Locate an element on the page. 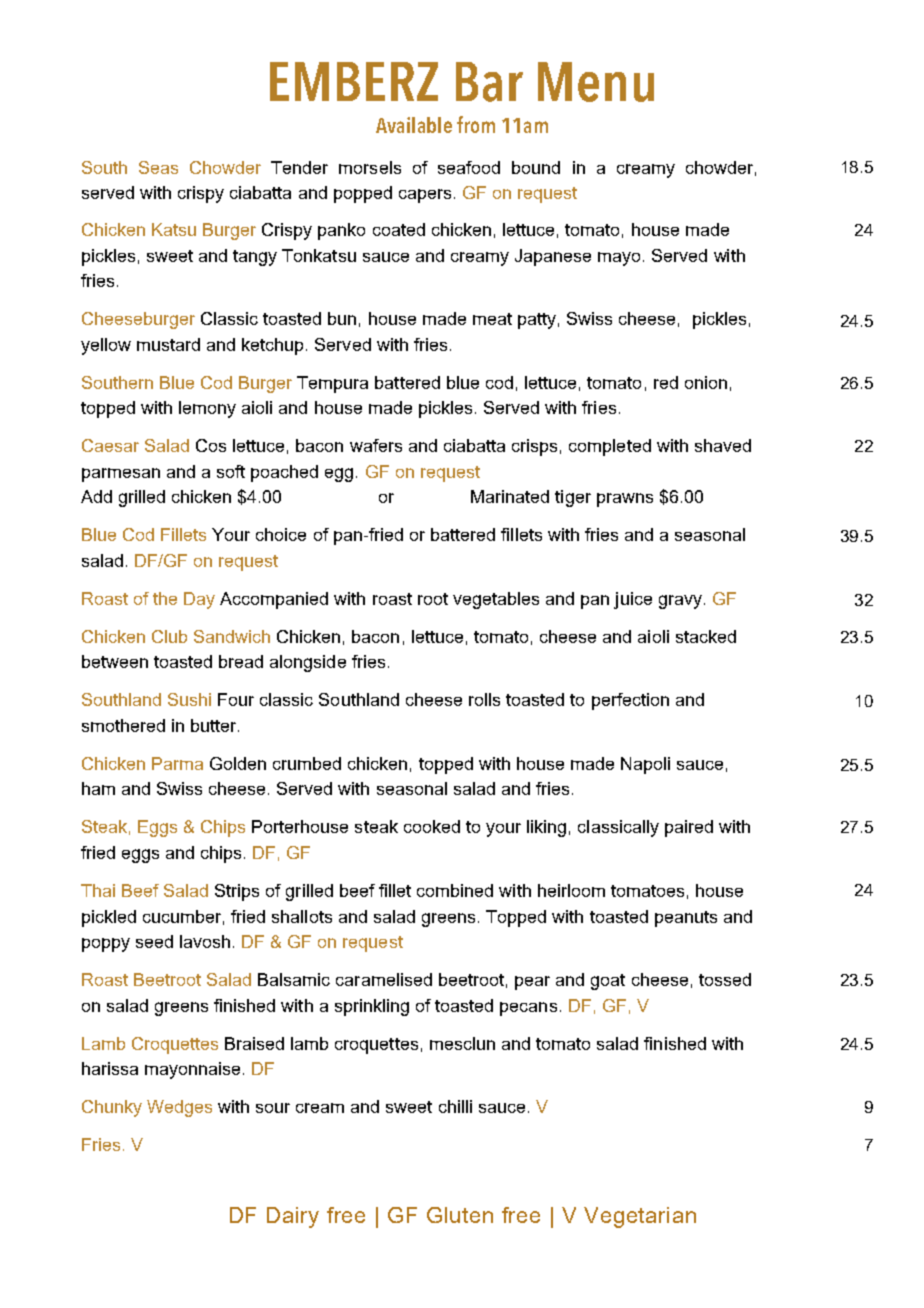 This document has height=1308, width=924. Available is located at coordinates (414, 125).
